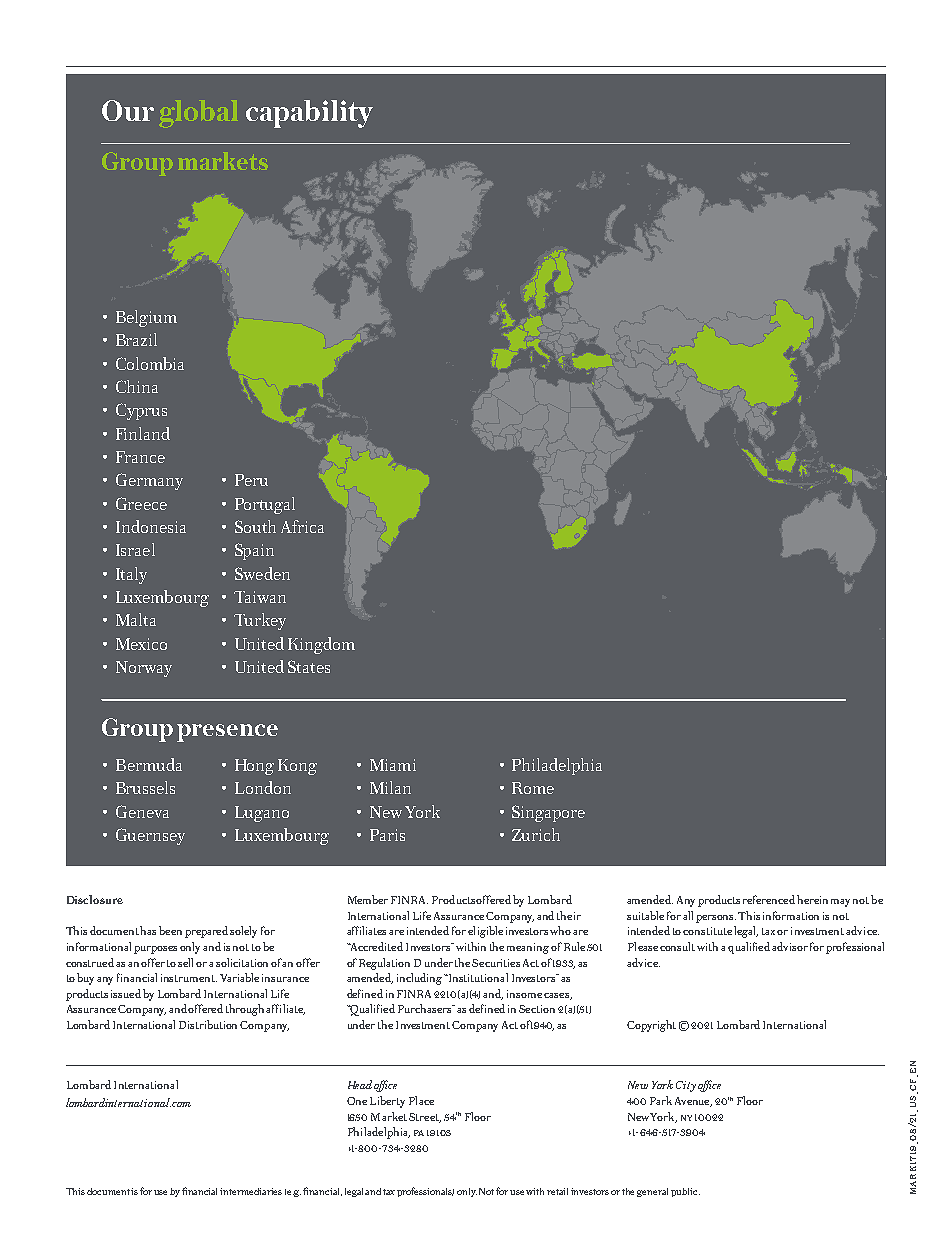  I want to click on referenced, so click(769, 899).
